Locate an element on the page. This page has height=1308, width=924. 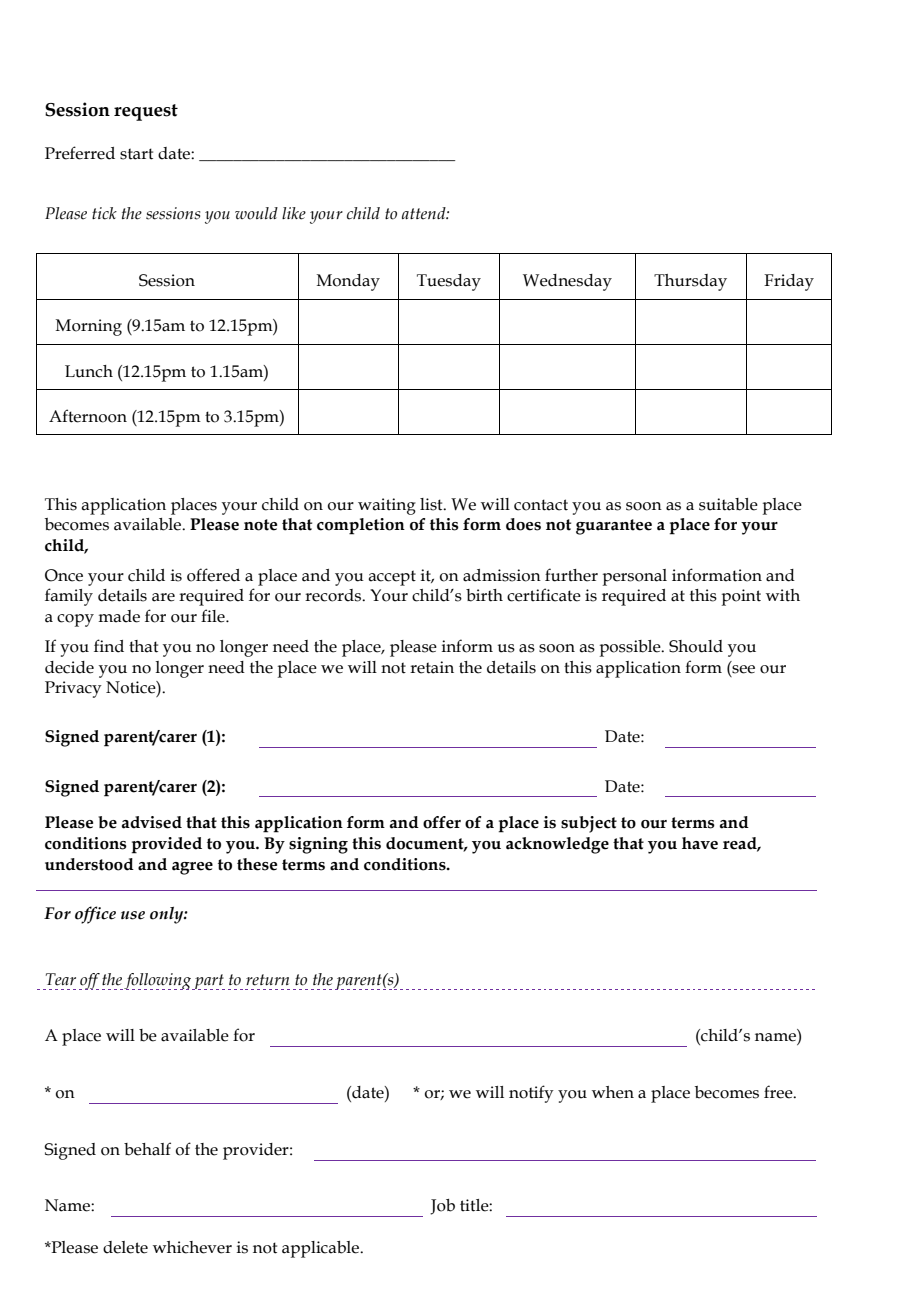
Job is located at coordinates (442, 1207).
